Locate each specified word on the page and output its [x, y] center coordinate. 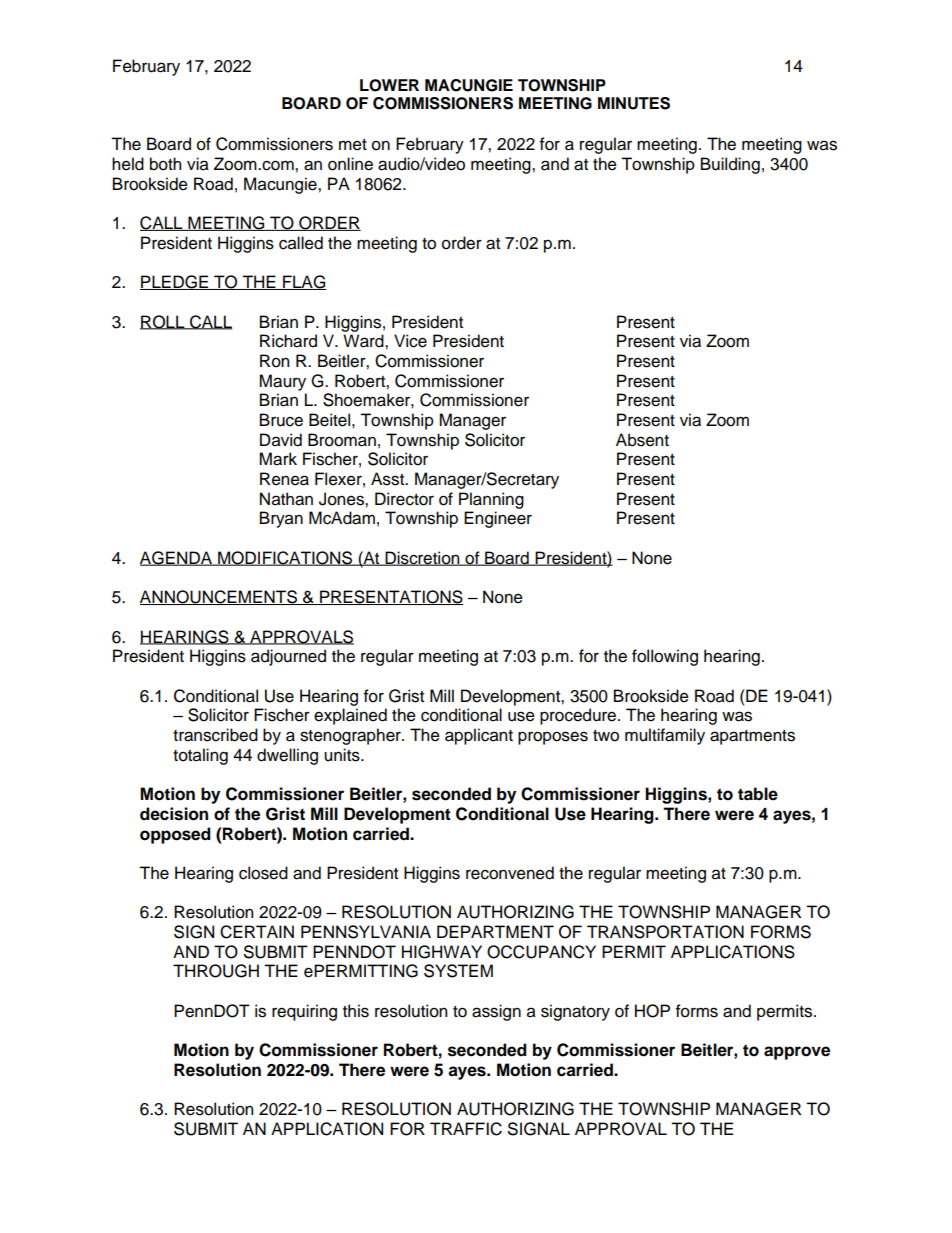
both [165, 164]
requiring [304, 1012]
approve [797, 1053]
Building [730, 165]
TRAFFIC [466, 1129]
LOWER [389, 85]
